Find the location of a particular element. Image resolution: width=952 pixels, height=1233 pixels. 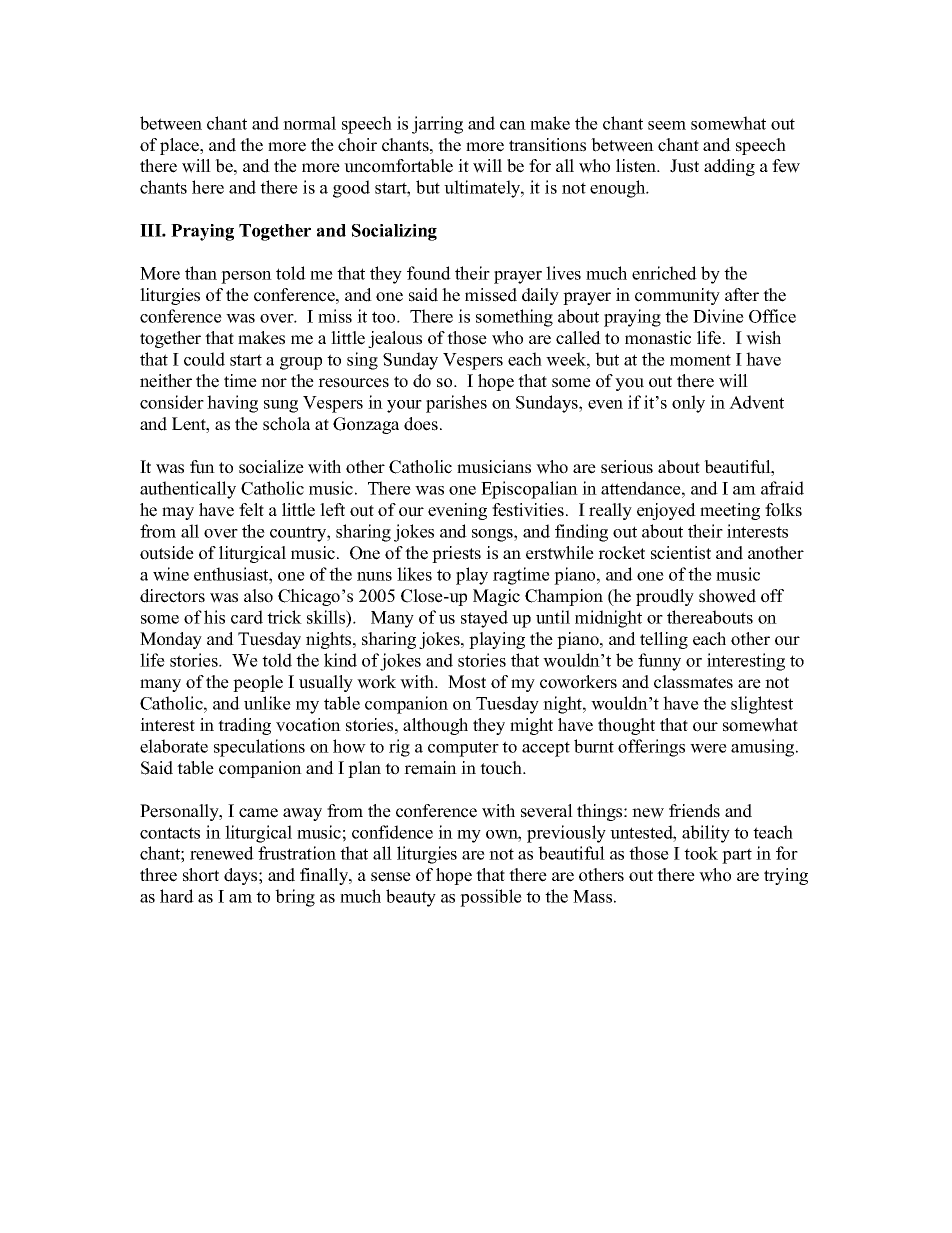

after is located at coordinates (742, 295).
